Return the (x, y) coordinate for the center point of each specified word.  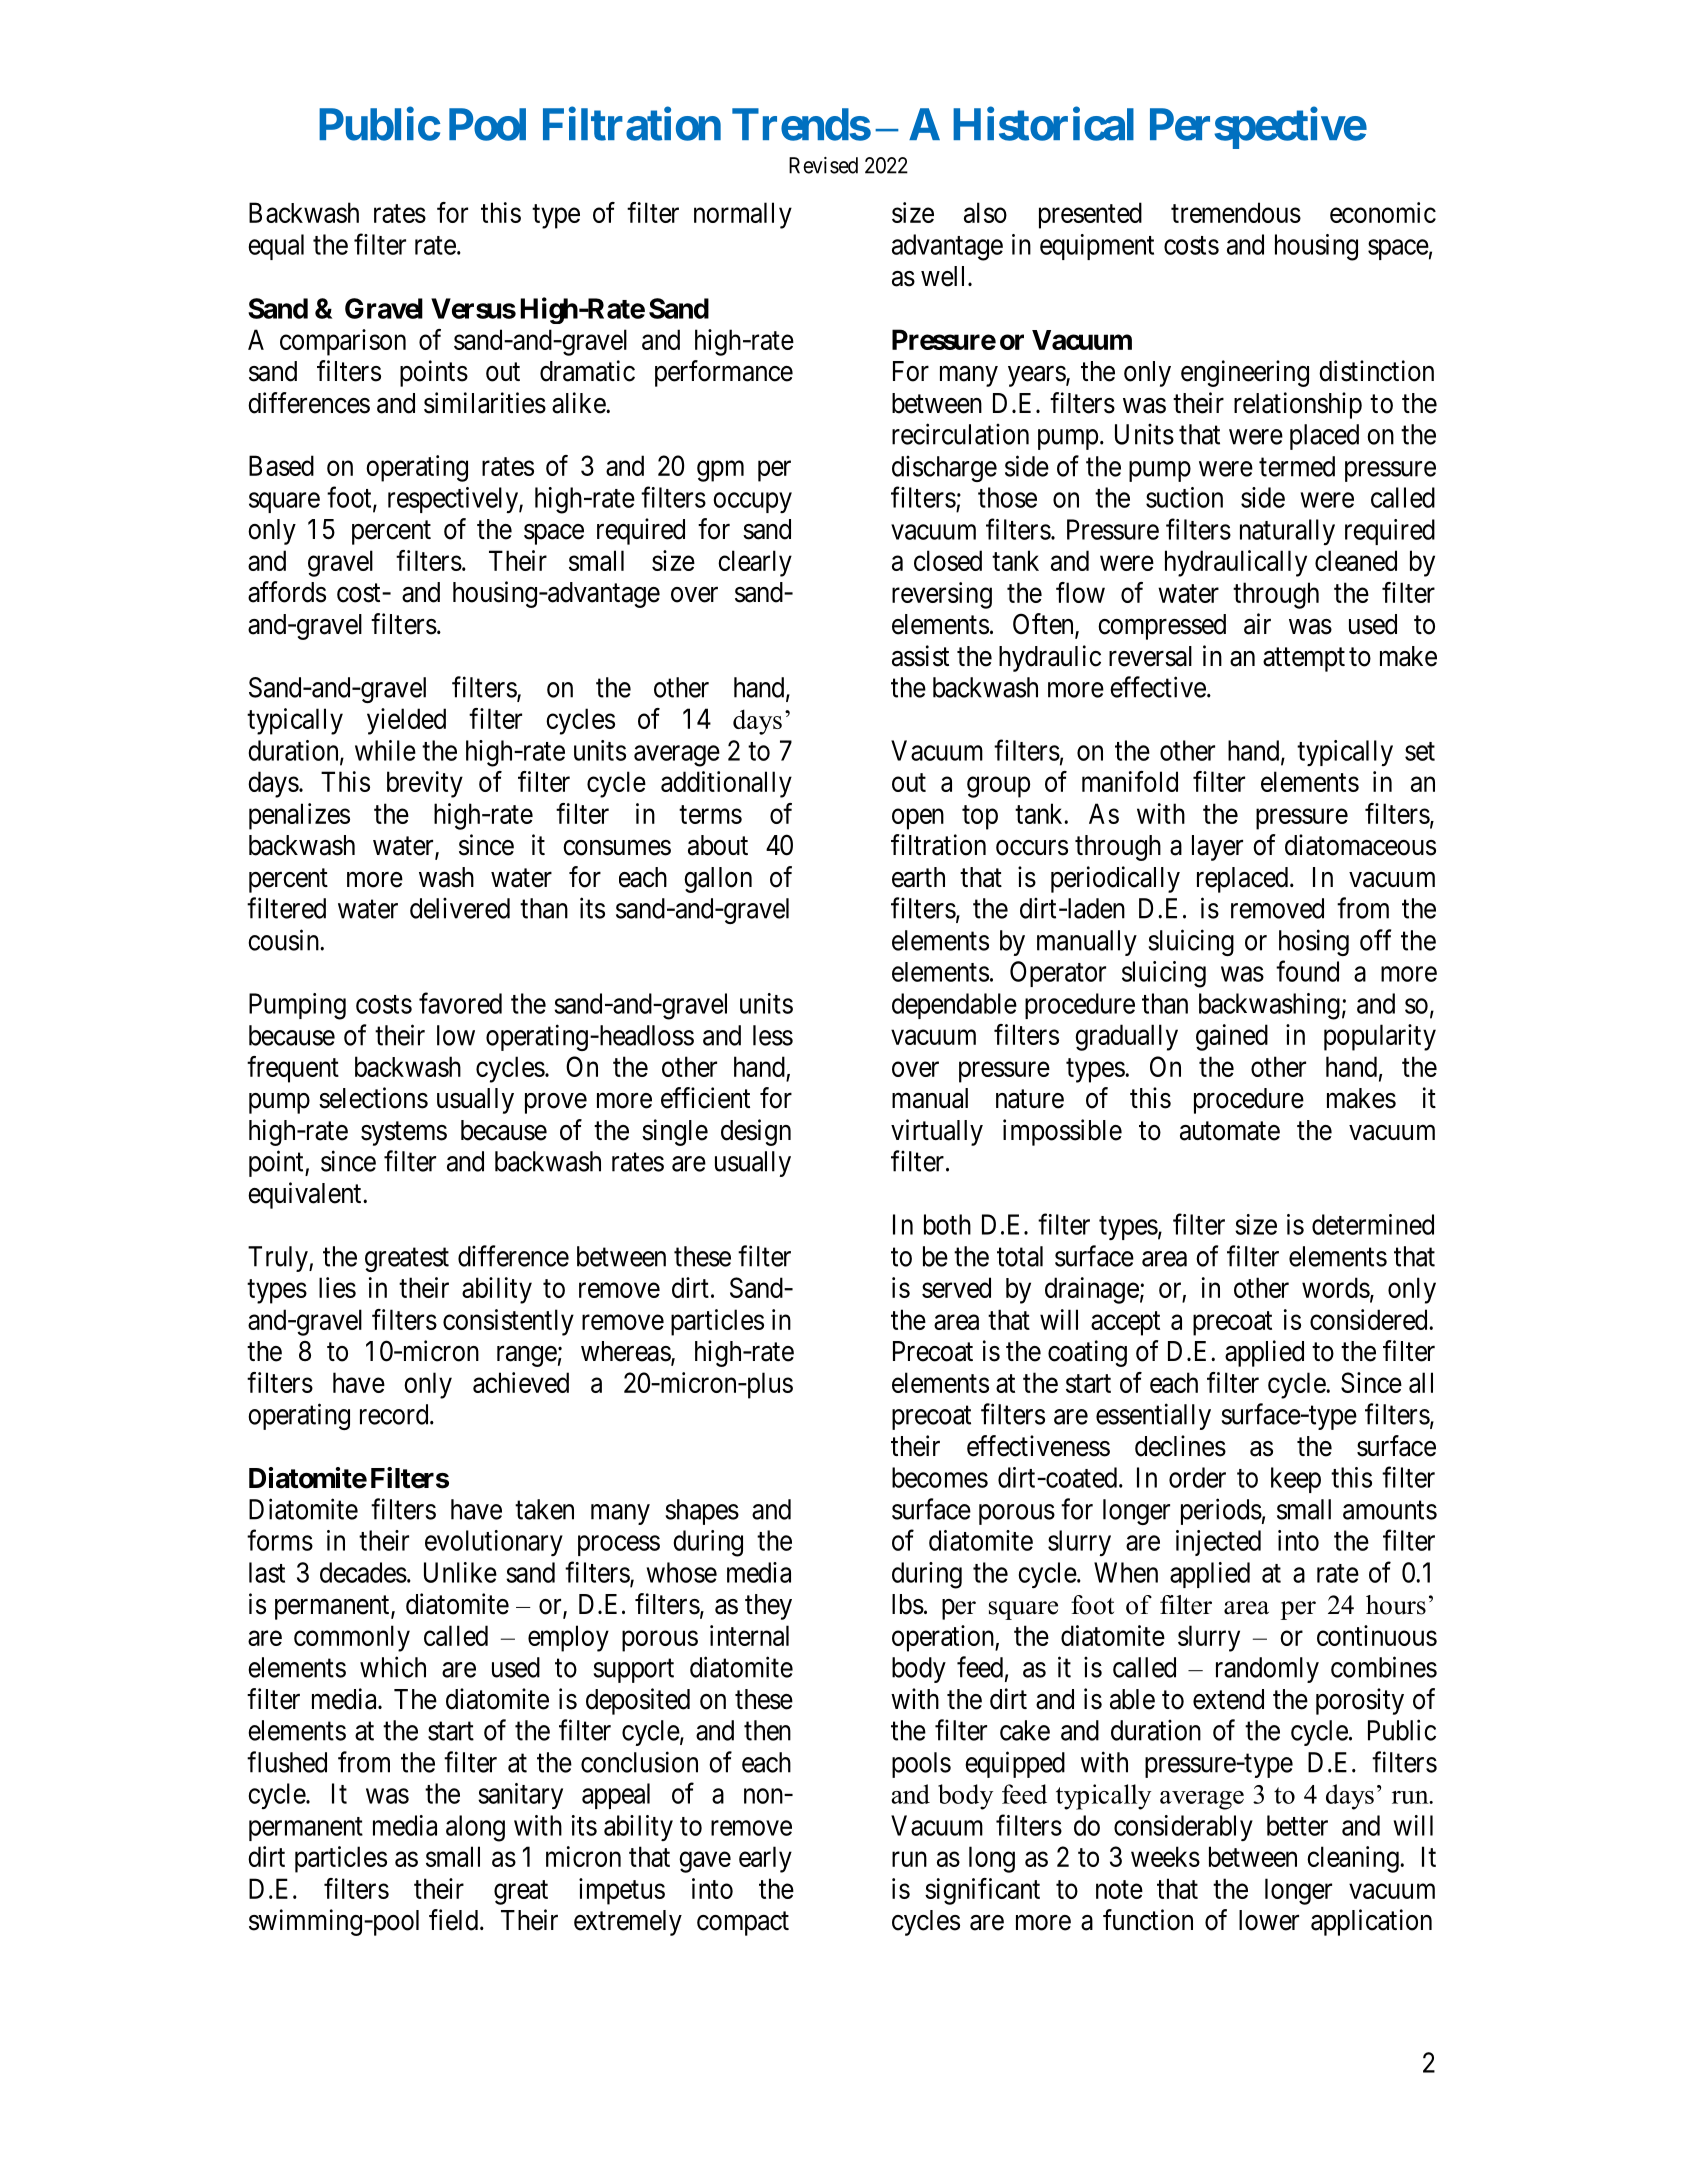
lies (337, 1287)
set (1420, 751)
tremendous (1236, 212)
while (385, 750)
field (455, 1920)
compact (743, 1924)
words (1336, 1287)
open (918, 819)
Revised (823, 165)
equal (276, 247)
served (956, 1287)
